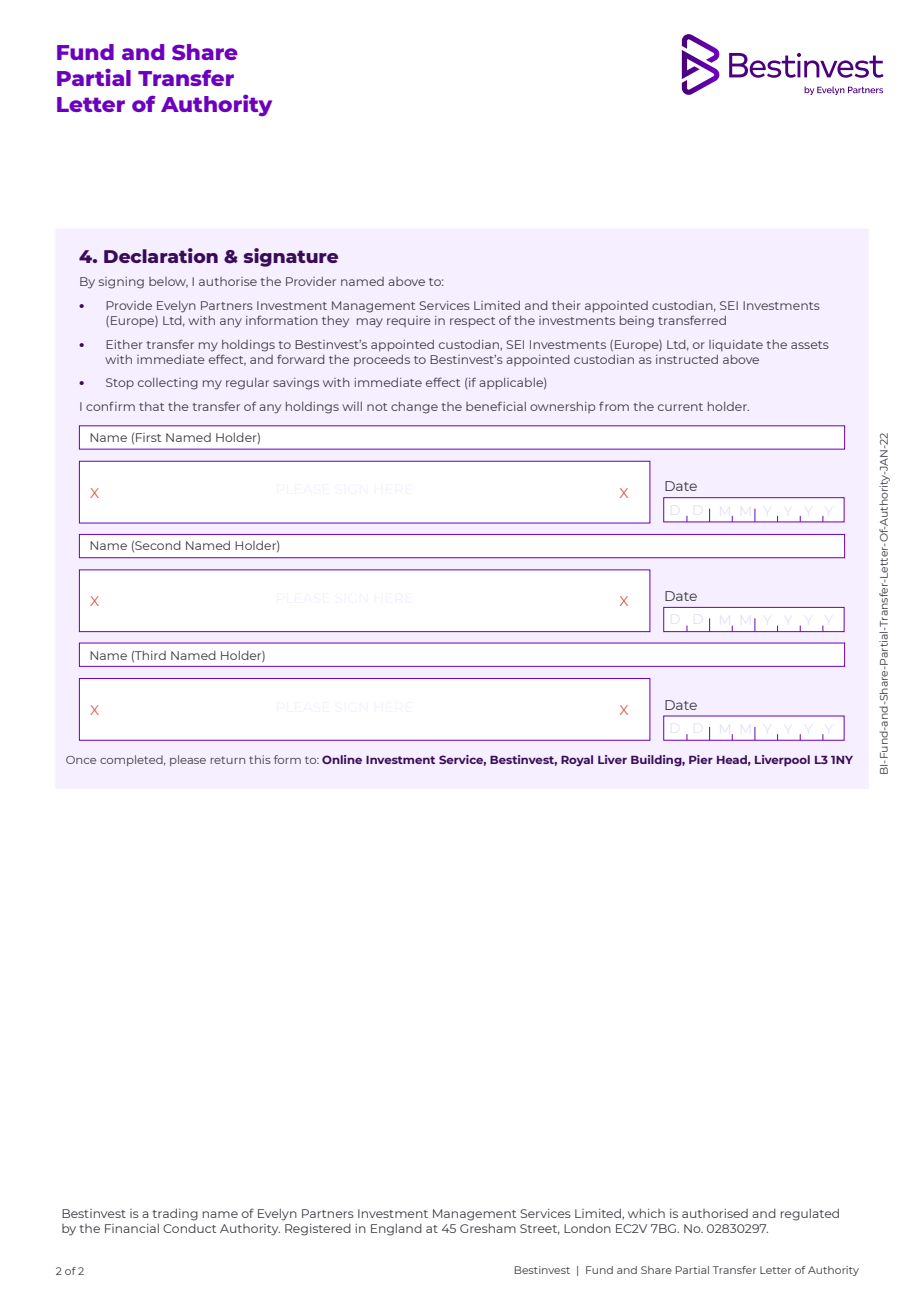 The width and height of the screenshot is (924, 1308). Describe the element at coordinates (148, 437) in the screenshot. I see `First` at that location.
